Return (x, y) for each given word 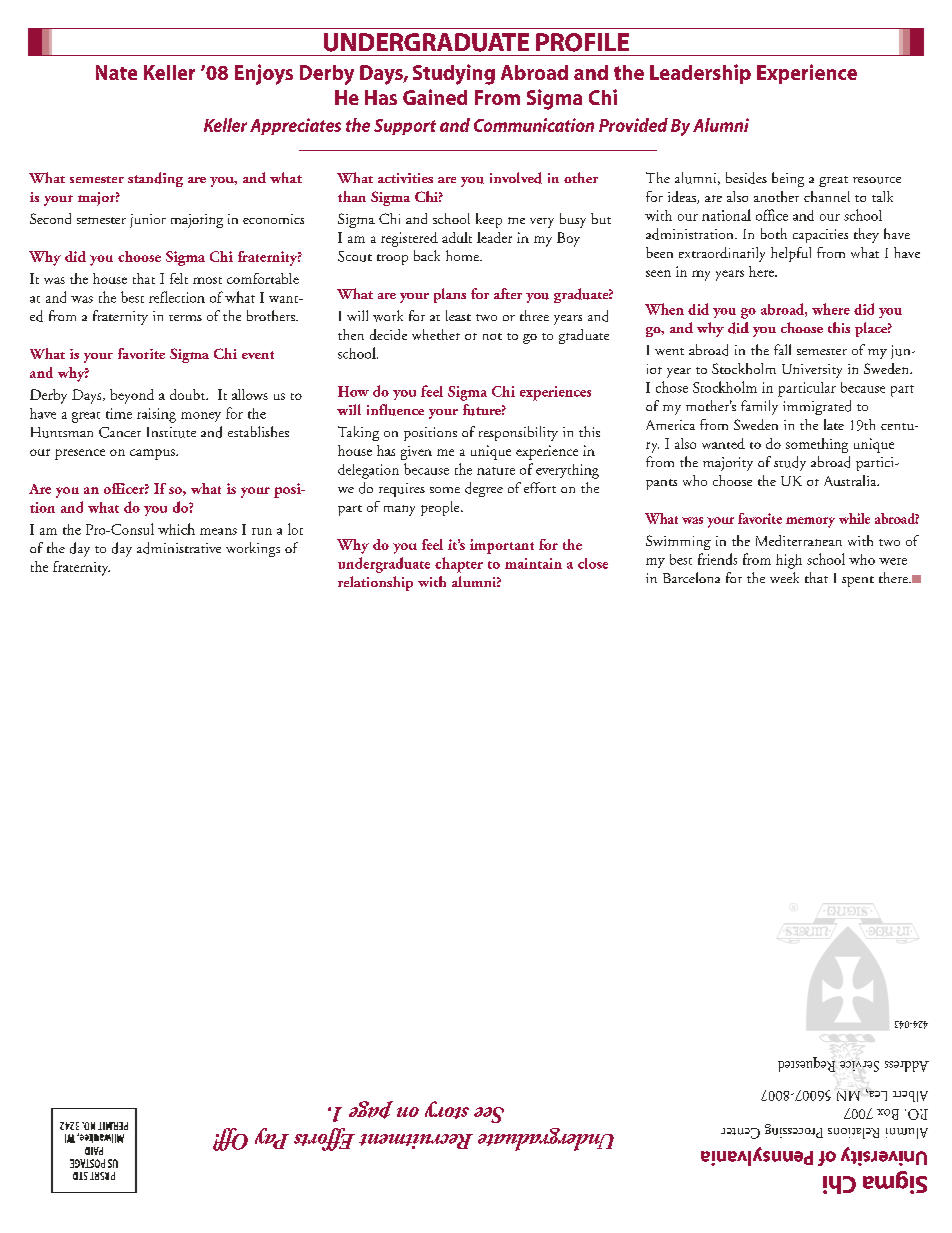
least (458, 315)
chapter (459, 565)
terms (185, 318)
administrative (179, 548)
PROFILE (582, 42)
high (789, 561)
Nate (116, 72)
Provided (633, 125)
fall (782, 349)
